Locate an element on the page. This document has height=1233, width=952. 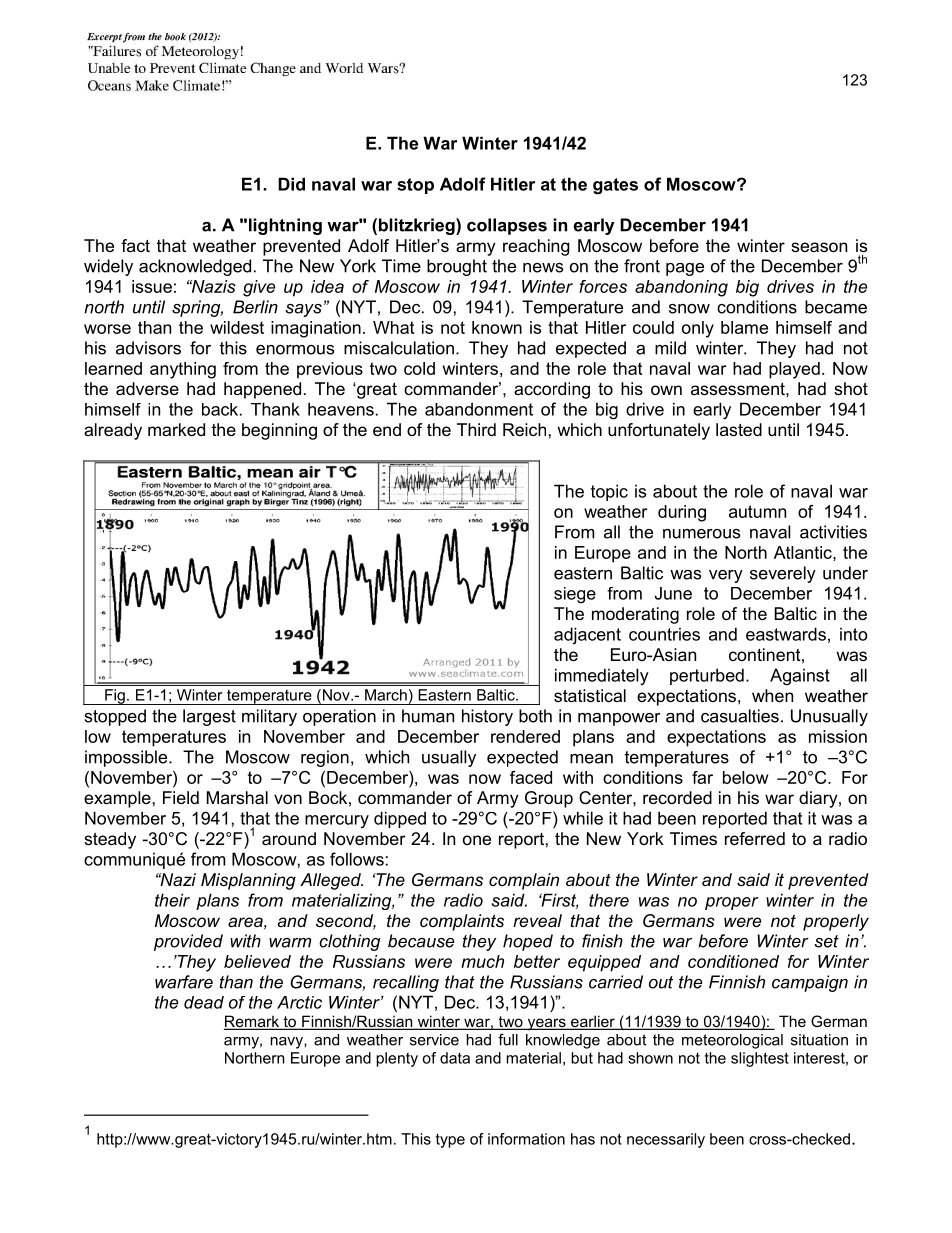
fact is located at coordinates (135, 245).
